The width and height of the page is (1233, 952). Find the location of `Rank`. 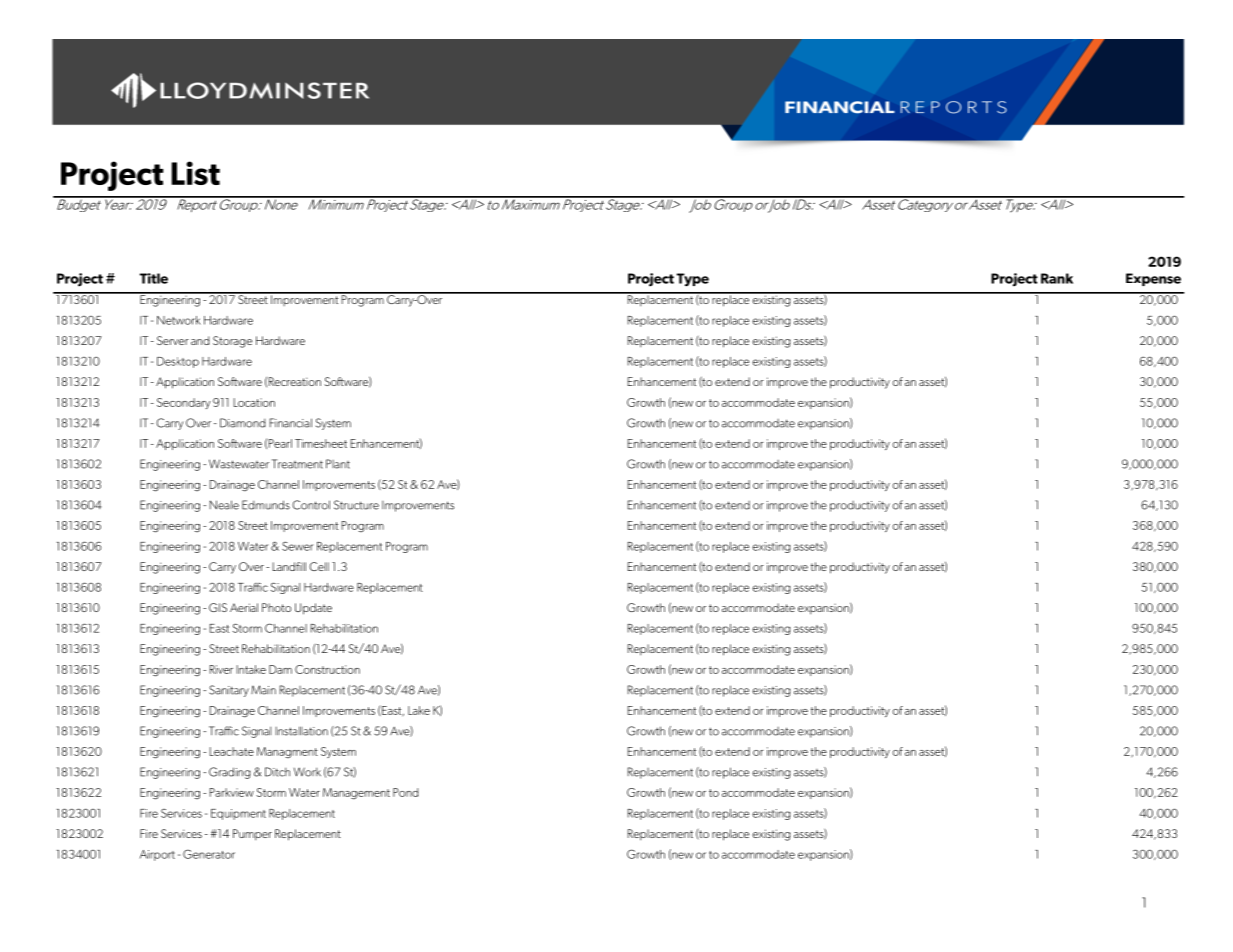

Rank is located at coordinates (1057, 278).
